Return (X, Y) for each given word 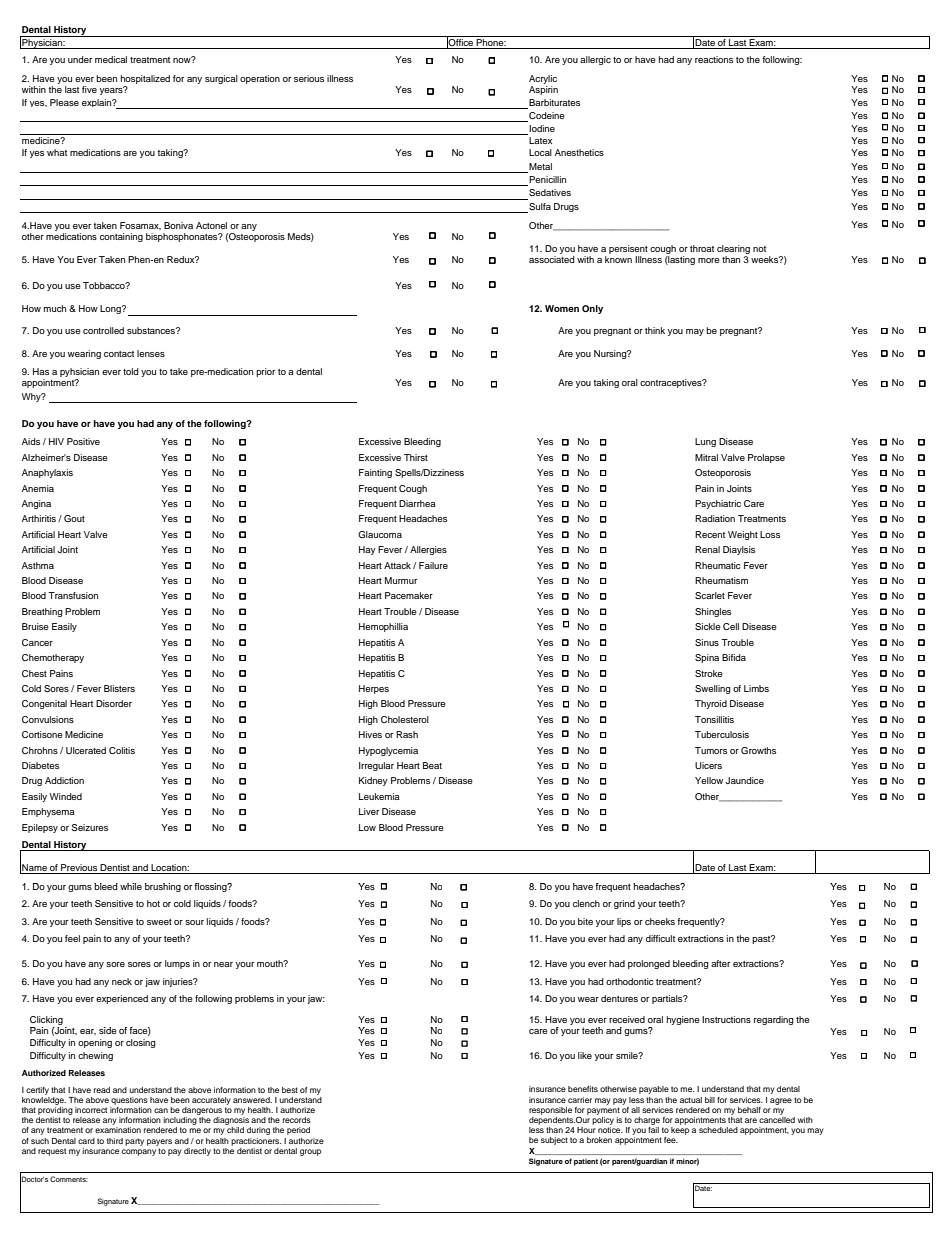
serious (309, 78)
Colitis (122, 750)
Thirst (416, 457)
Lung (705, 442)
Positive (83, 441)
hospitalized (145, 79)
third (115, 1141)
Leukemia (379, 796)
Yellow (709, 780)
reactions (714, 59)
